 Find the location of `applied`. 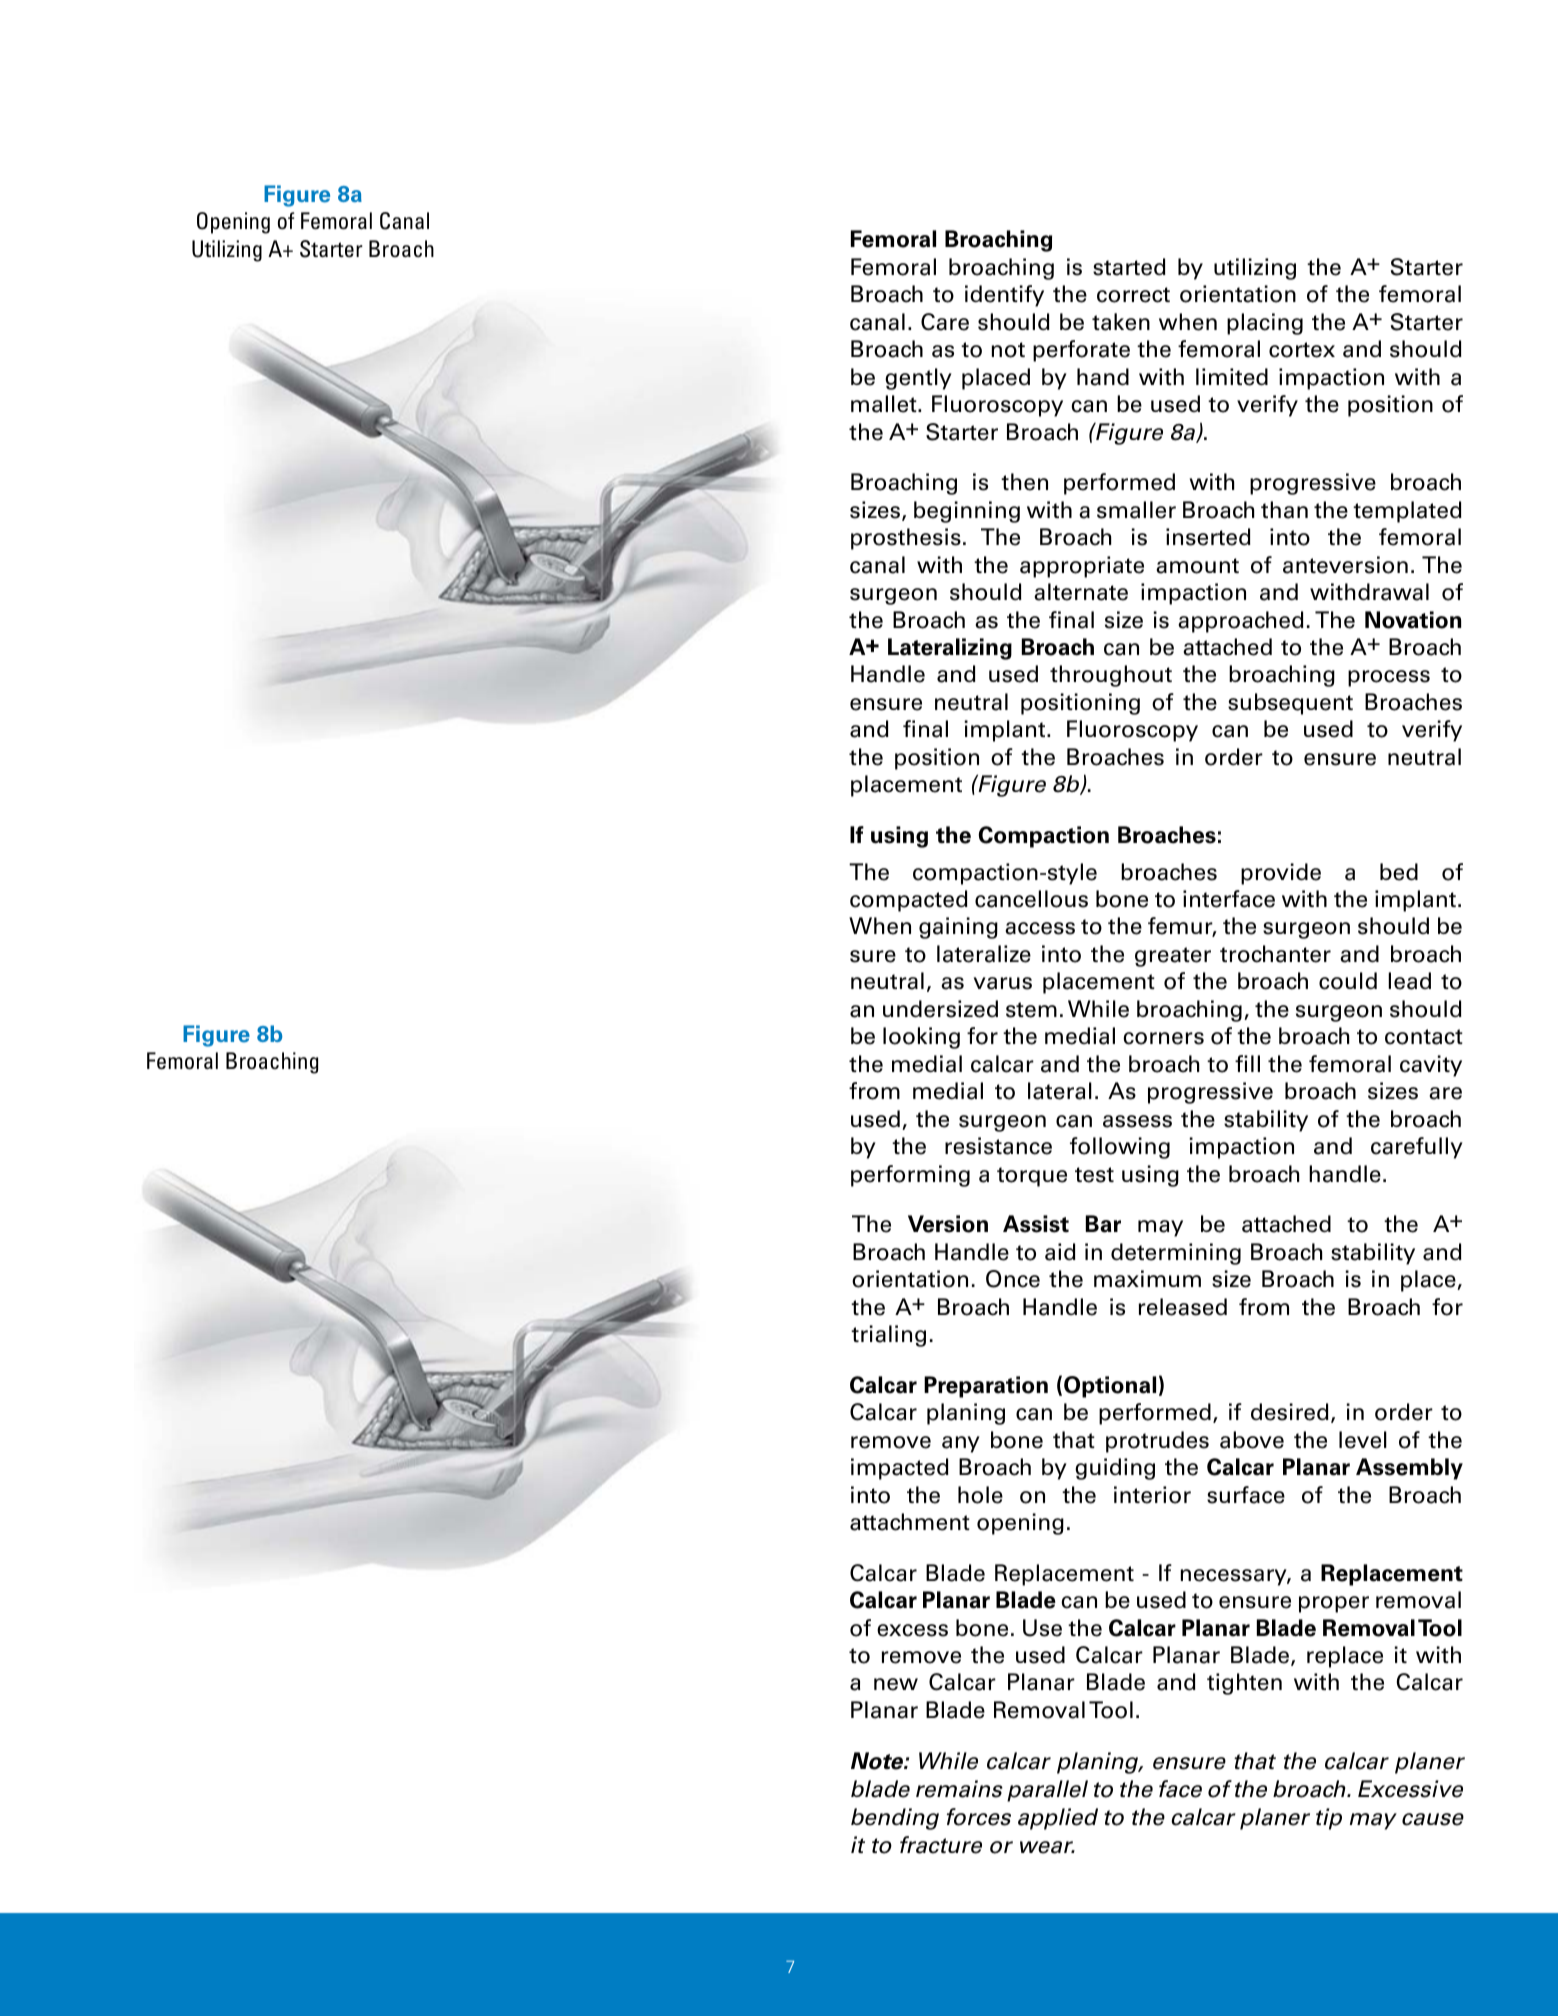

applied is located at coordinates (1058, 1819).
